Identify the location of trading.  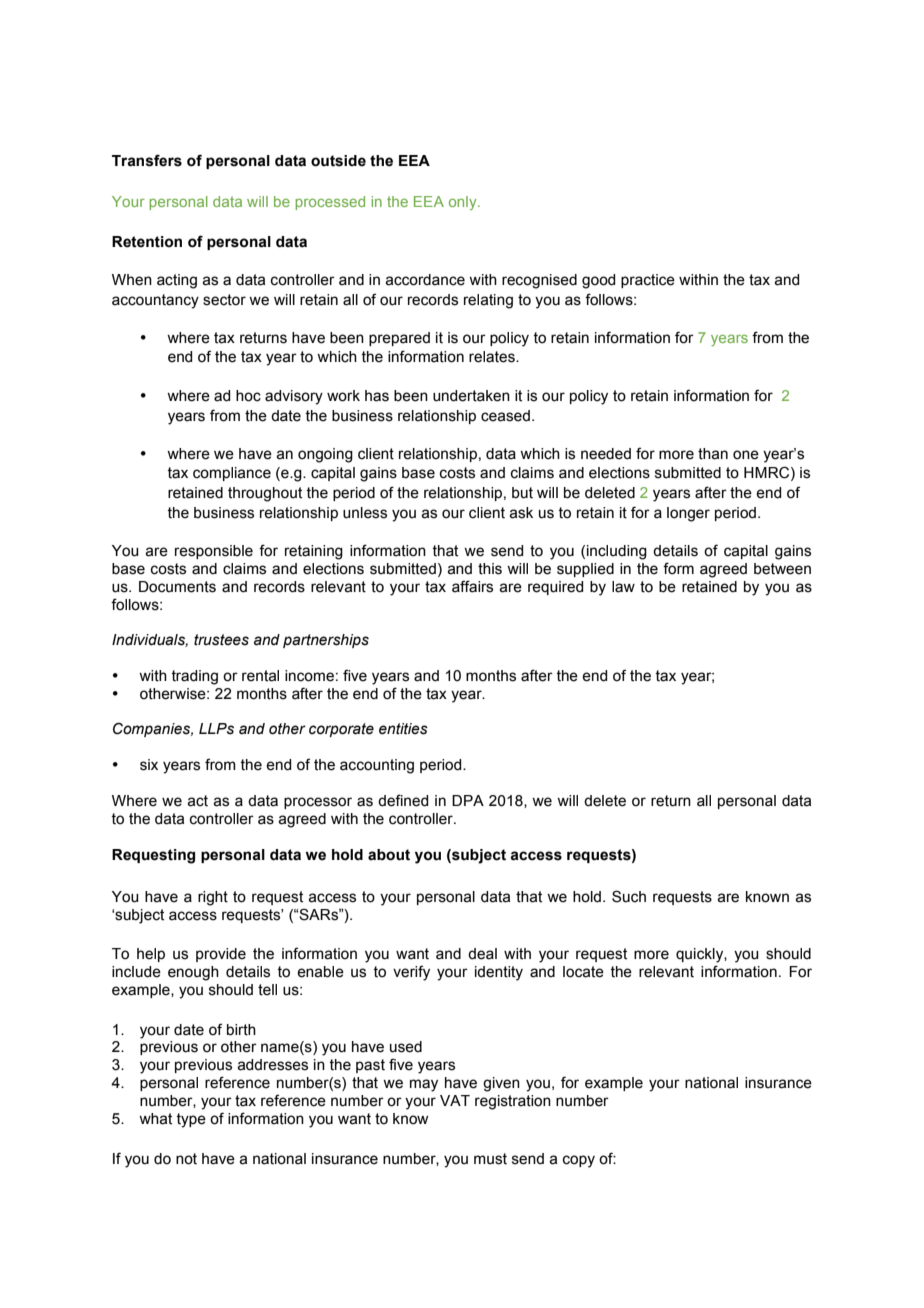
(194, 677).
